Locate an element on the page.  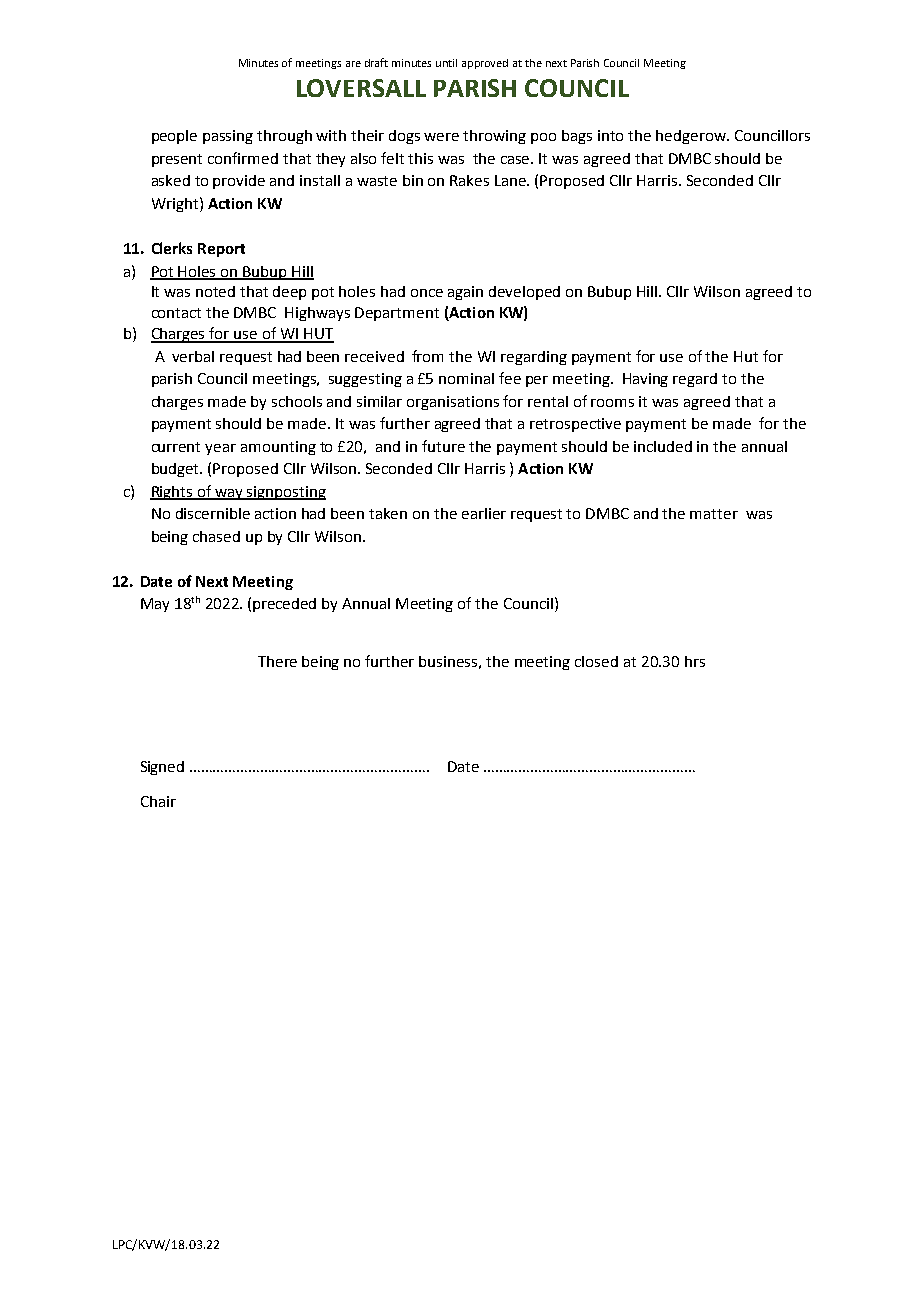
Signed is located at coordinates (162, 768).
